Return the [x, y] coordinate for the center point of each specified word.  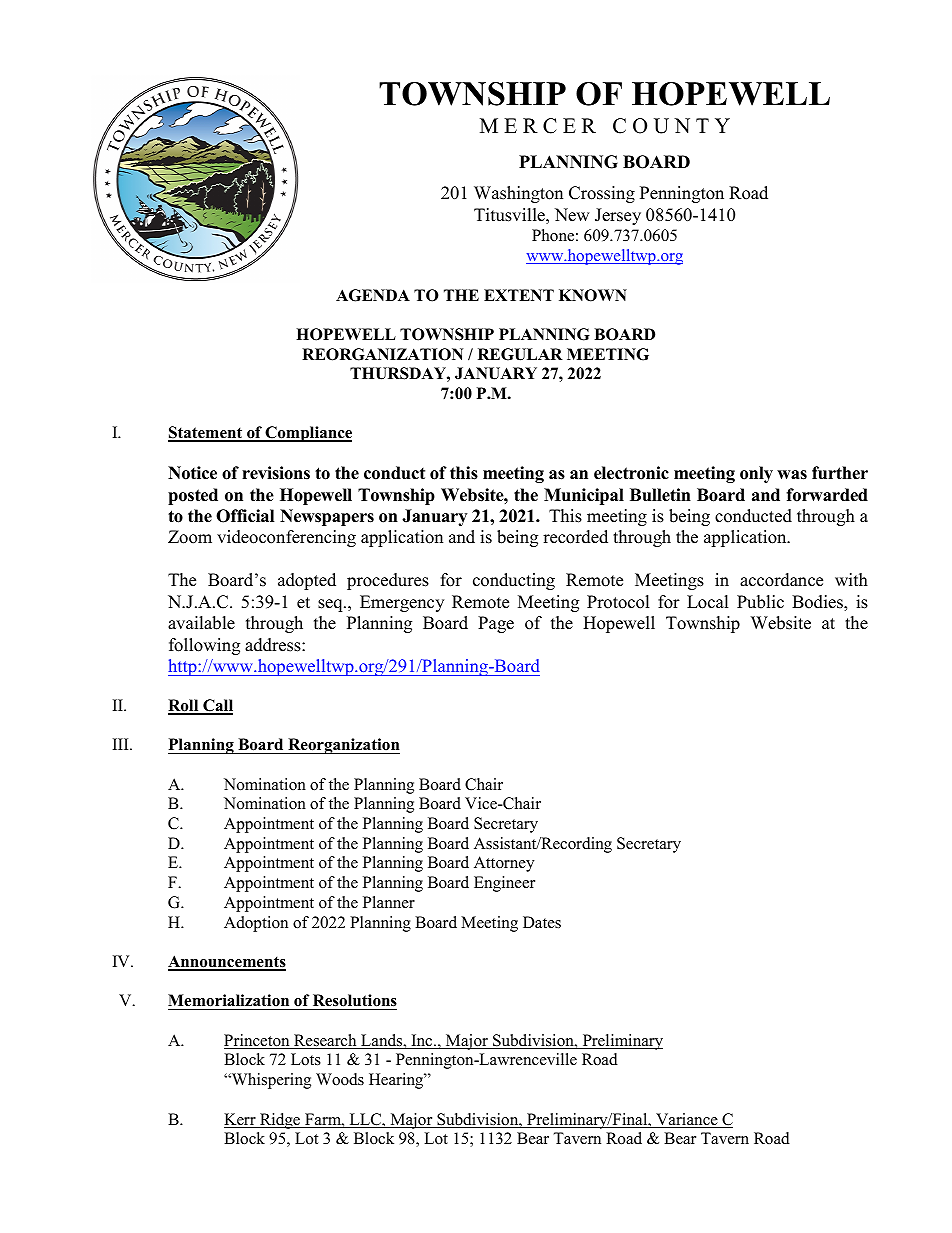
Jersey [618, 216]
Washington [518, 194]
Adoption [256, 924]
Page [496, 624]
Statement [206, 433]
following [204, 646]
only [756, 474]
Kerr [241, 1120]
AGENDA [373, 295]
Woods [340, 1079]
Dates [542, 922]
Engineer [504, 884]
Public [760, 602]
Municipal [584, 496]
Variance [687, 1120]
